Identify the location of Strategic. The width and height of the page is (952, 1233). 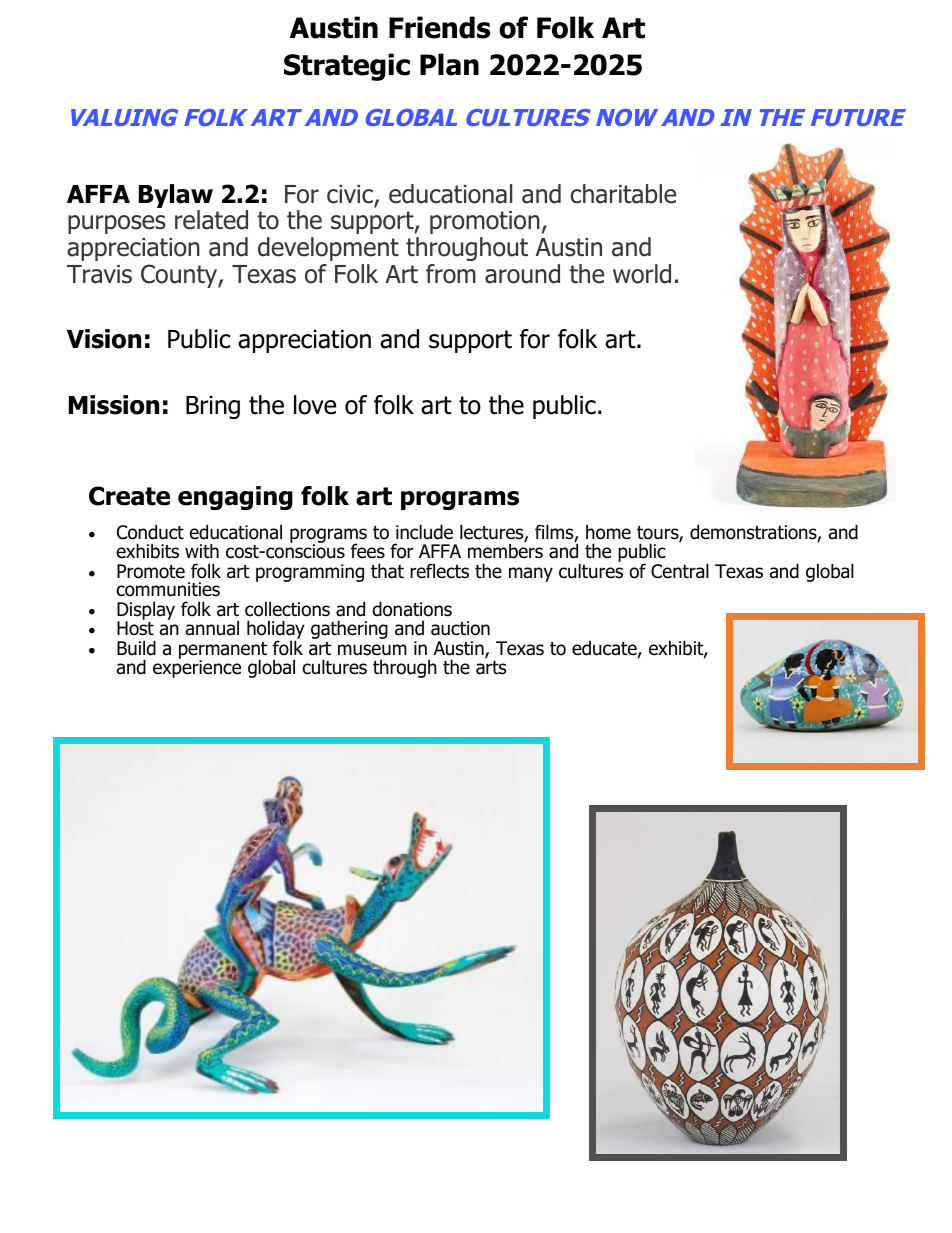
(347, 67).
